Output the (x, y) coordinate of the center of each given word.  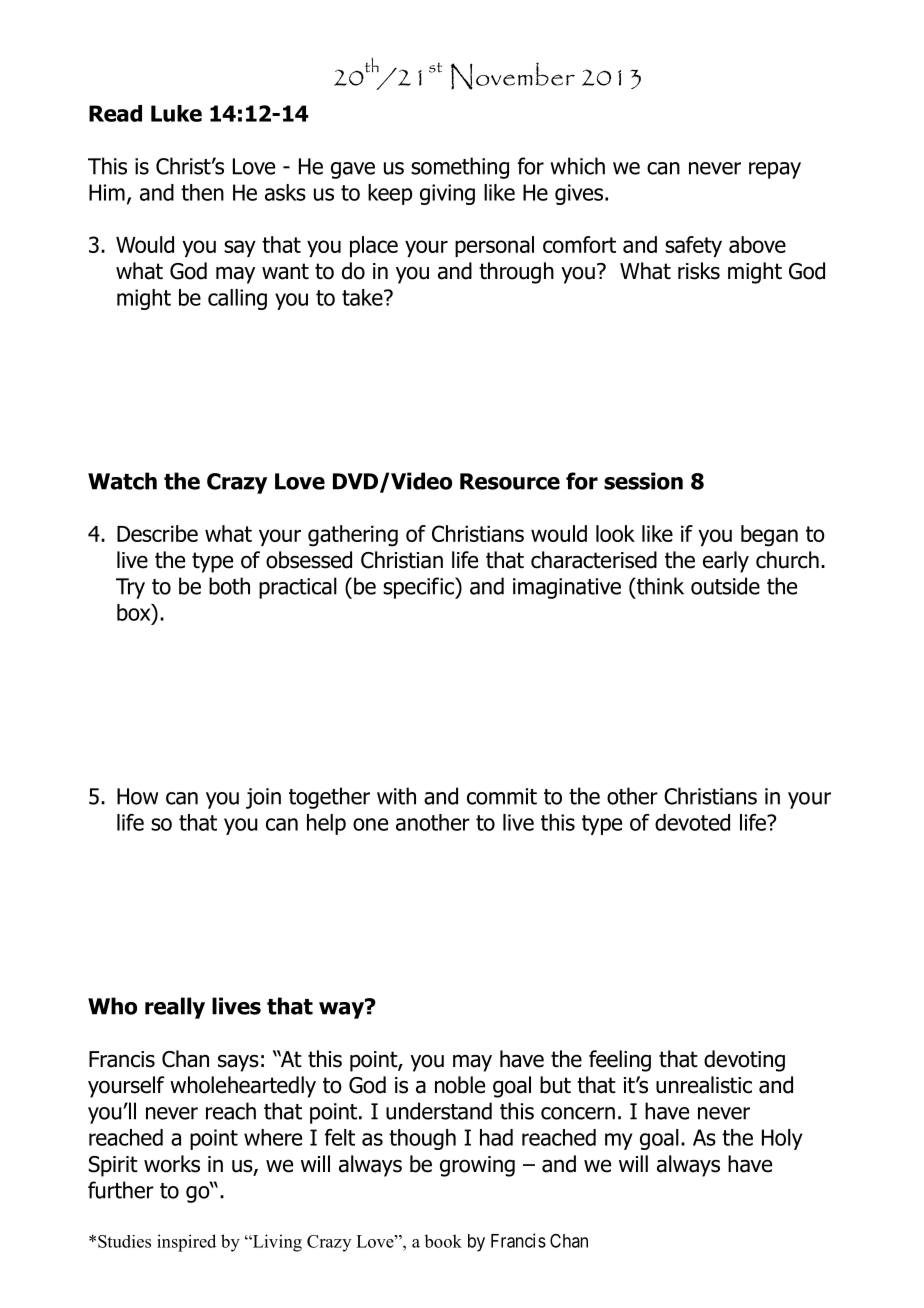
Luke (176, 113)
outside (725, 586)
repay (775, 170)
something (460, 168)
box (135, 612)
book (443, 1241)
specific (419, 588)
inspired (186, 1243)
